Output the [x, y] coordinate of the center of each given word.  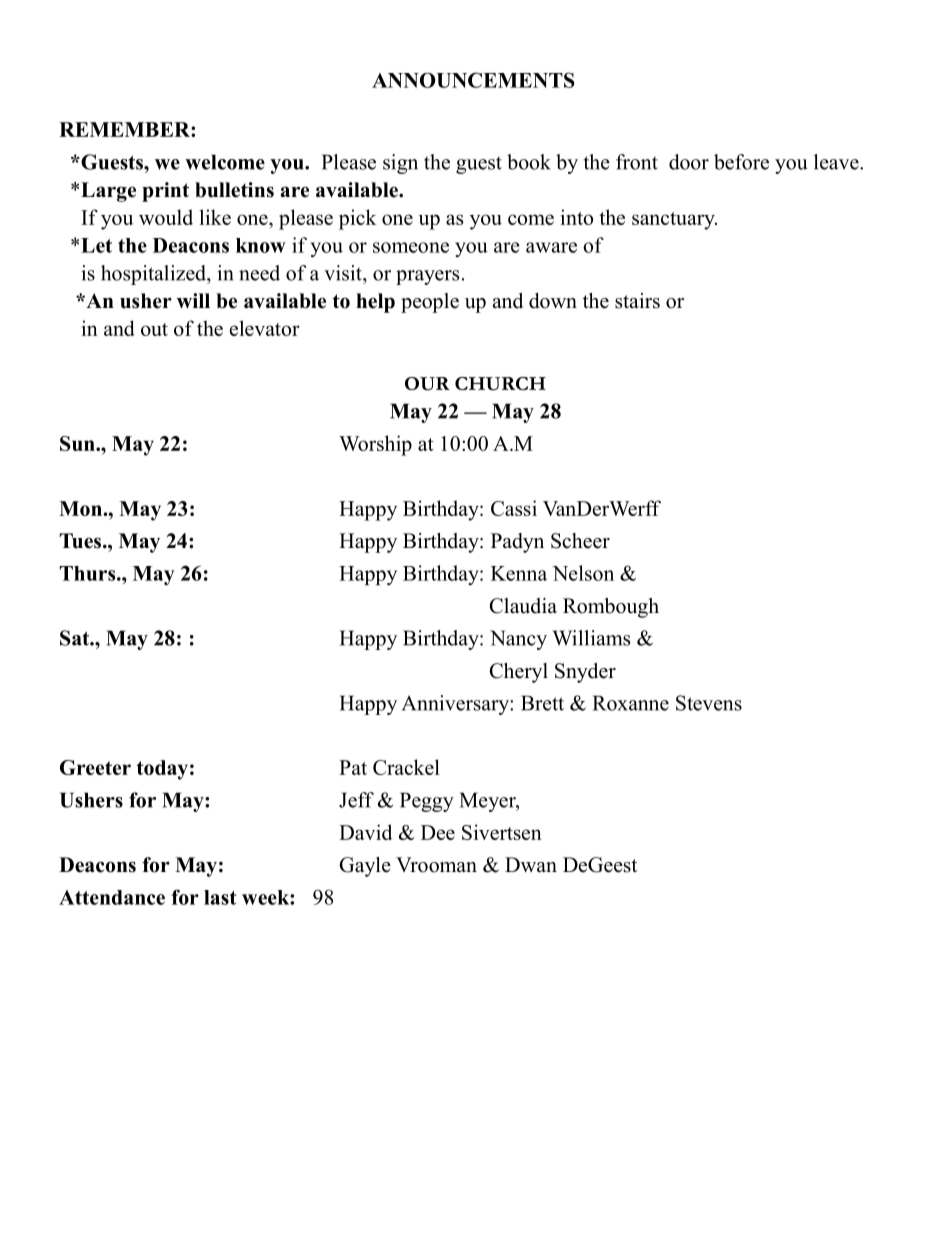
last [220, 897]
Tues [81, 541]
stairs [637, 301]
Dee [438, 832]
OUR [427, 384]
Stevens [709, 703]
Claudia [523, 606]
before [741, 162]
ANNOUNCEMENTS [473, 80]
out [154, 329]
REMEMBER [125, 129]
